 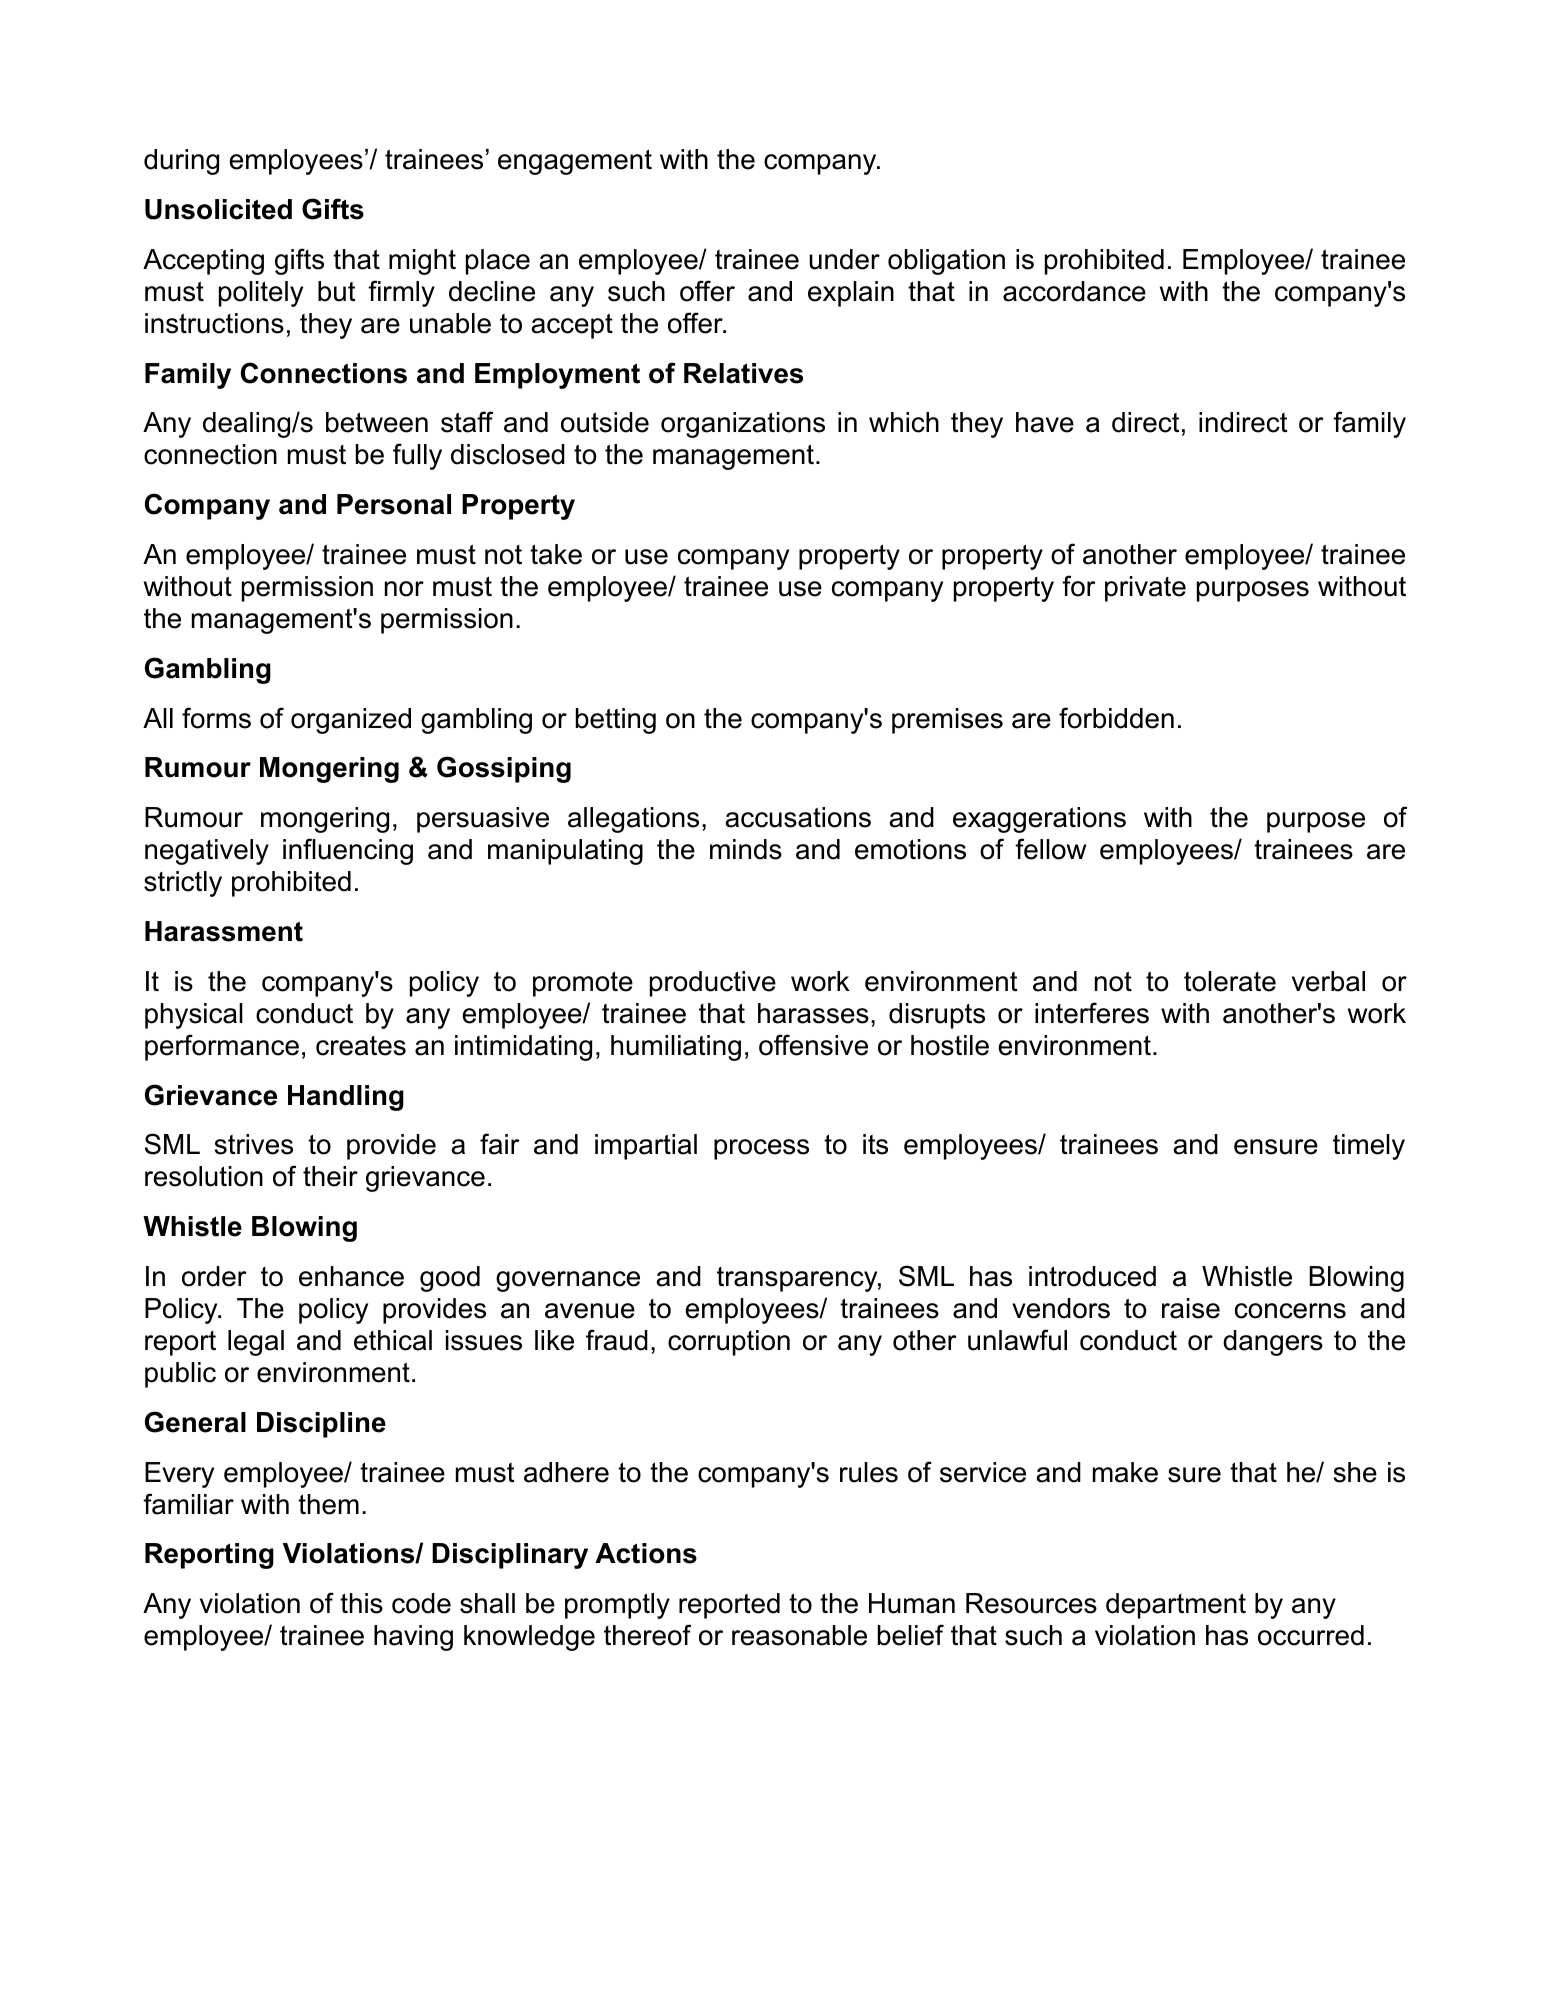 What do you see at coordinates (218, 209) in the screenshot?
I see `Unsolicited` at bounding box center [218, 209].
